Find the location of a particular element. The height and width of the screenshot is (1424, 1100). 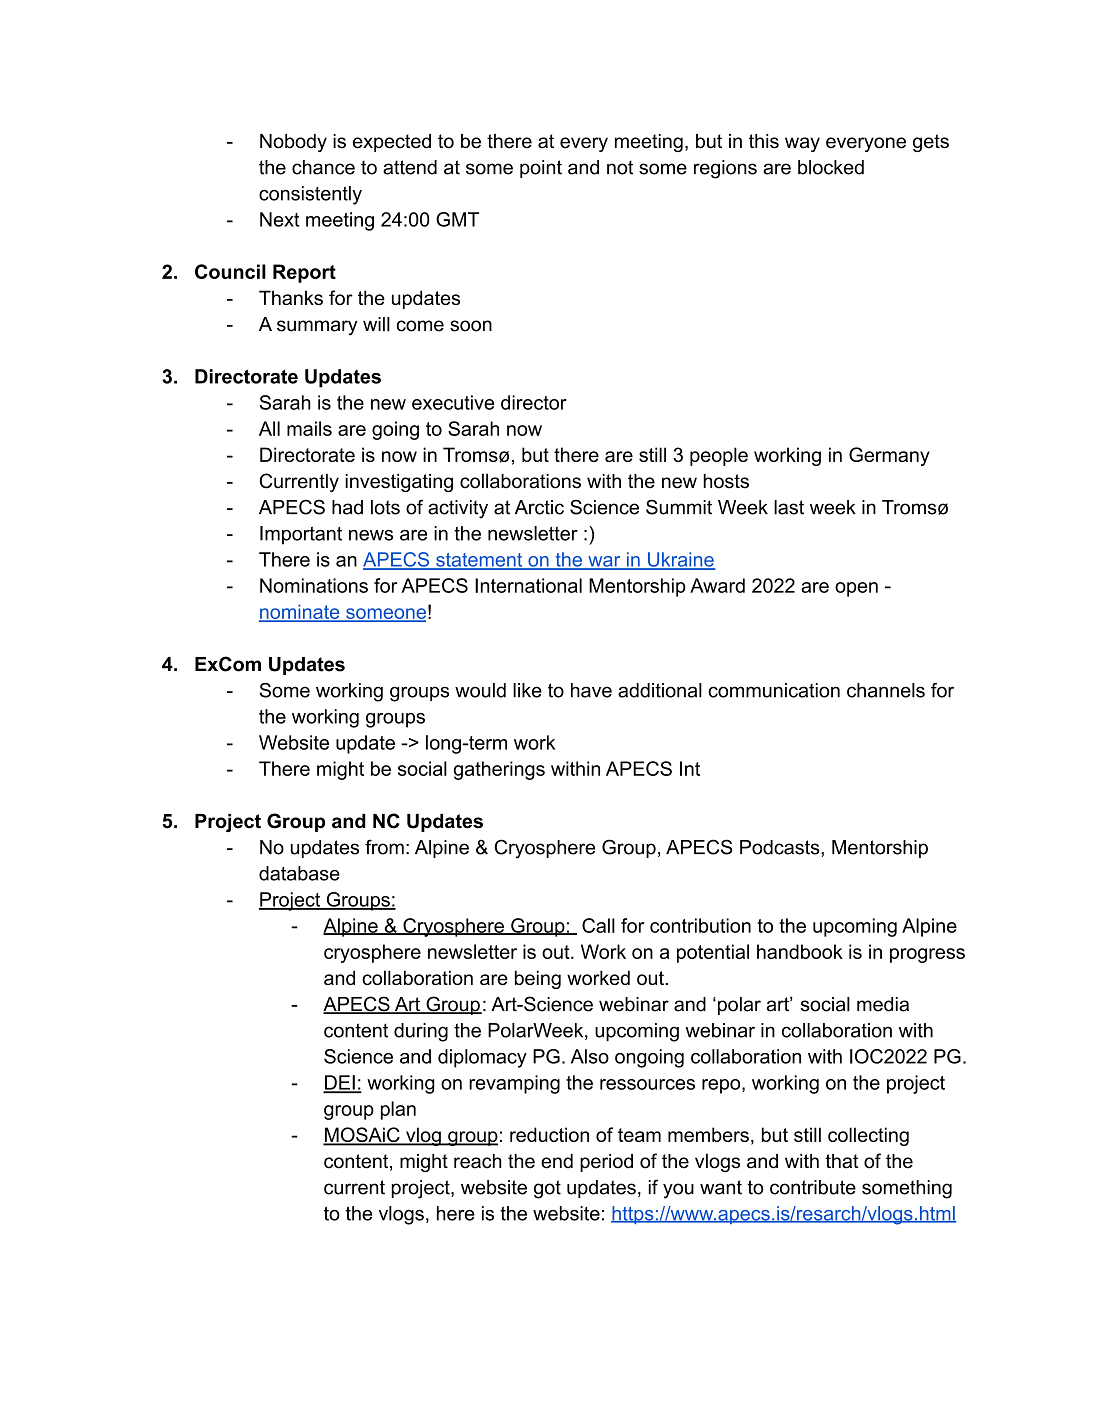

blocked is located at coordinates (831, 167).
